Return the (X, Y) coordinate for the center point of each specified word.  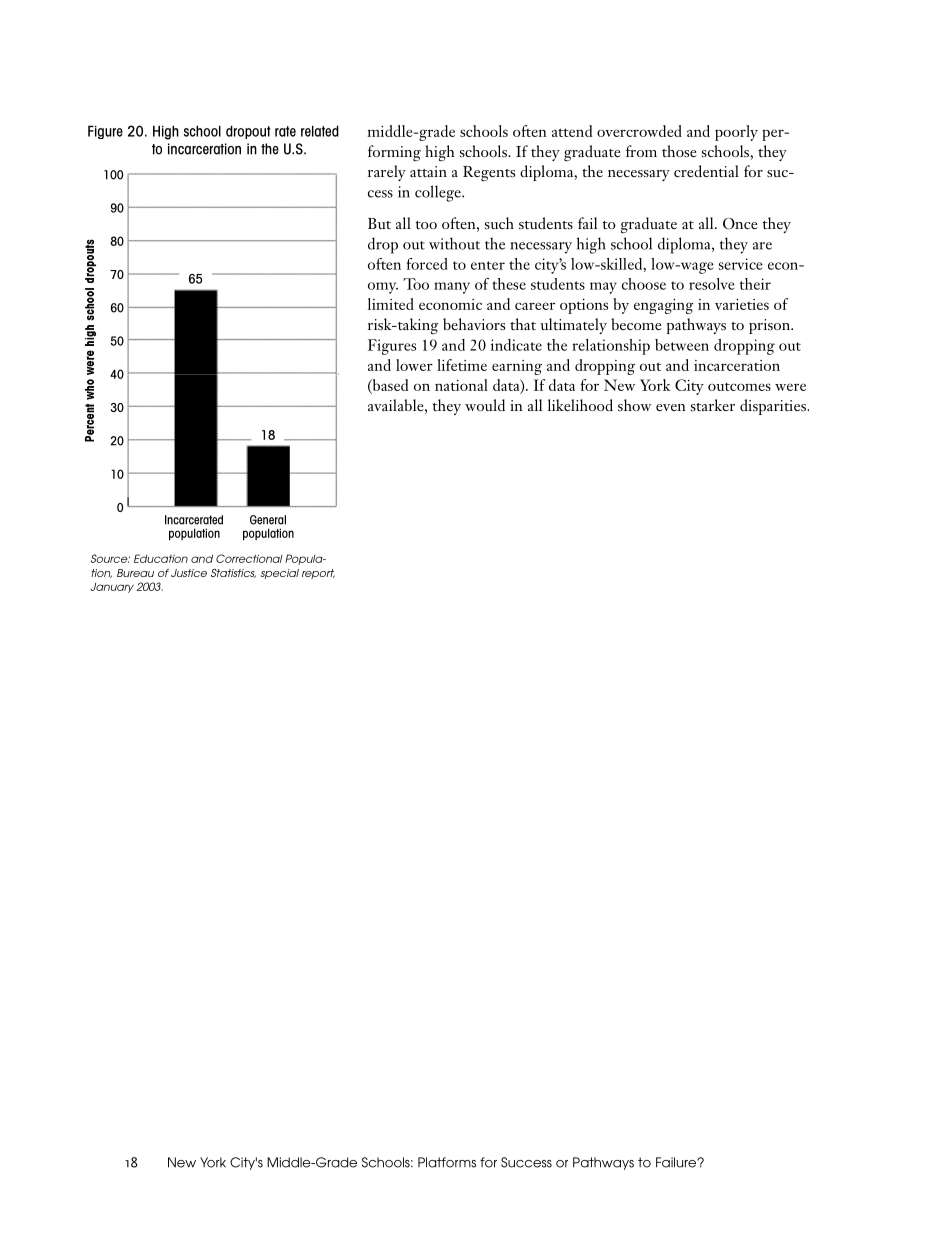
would (485, 405)
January (112, 588)
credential (706, 171)
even (671, 407)
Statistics (233, 573)
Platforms (447, 1162)
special (280, 574)
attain (428, 171)
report (318, 574)
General (268, 520)
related (320, 131)
